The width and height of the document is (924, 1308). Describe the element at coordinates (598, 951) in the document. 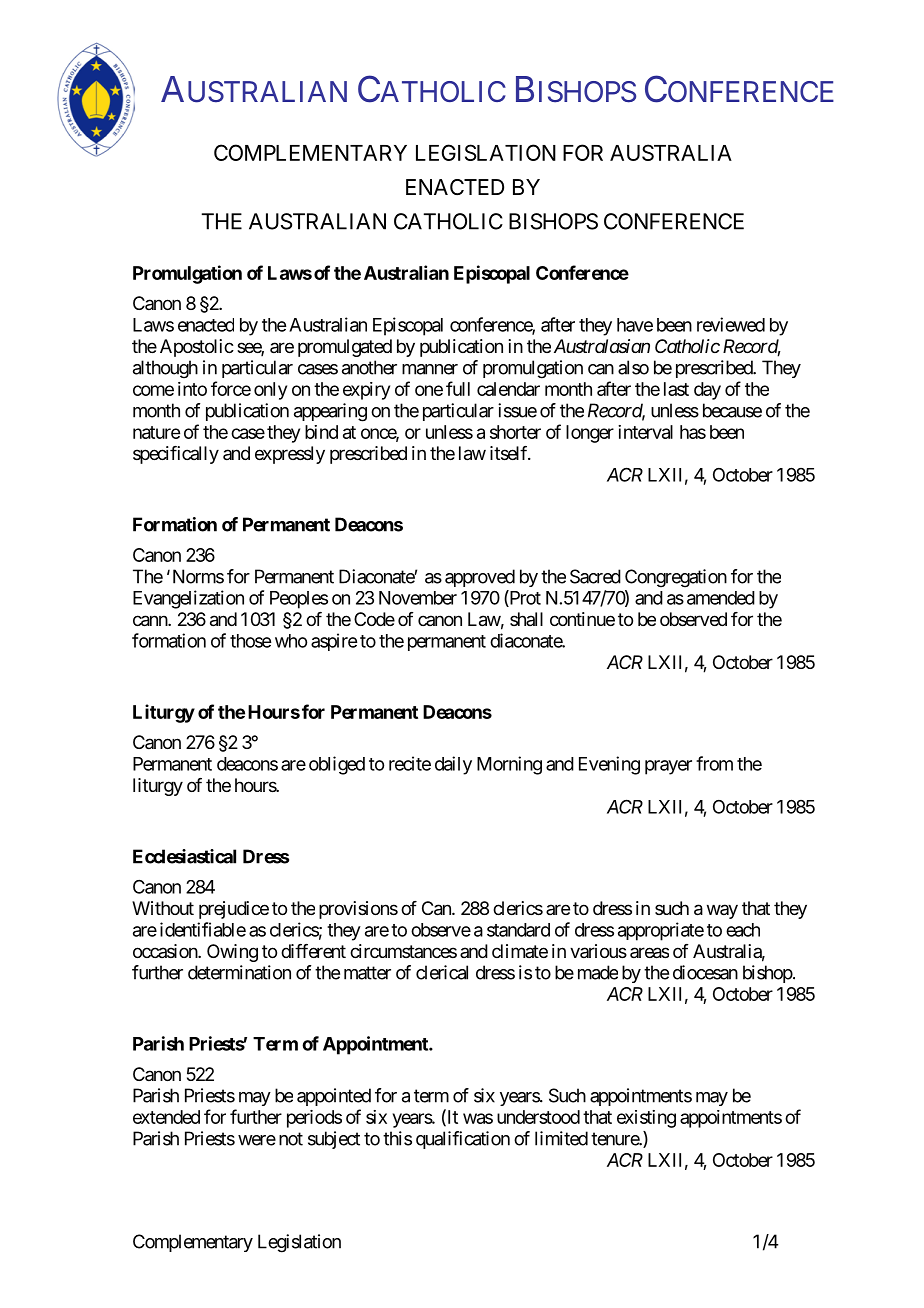

I see `various` at that location.
